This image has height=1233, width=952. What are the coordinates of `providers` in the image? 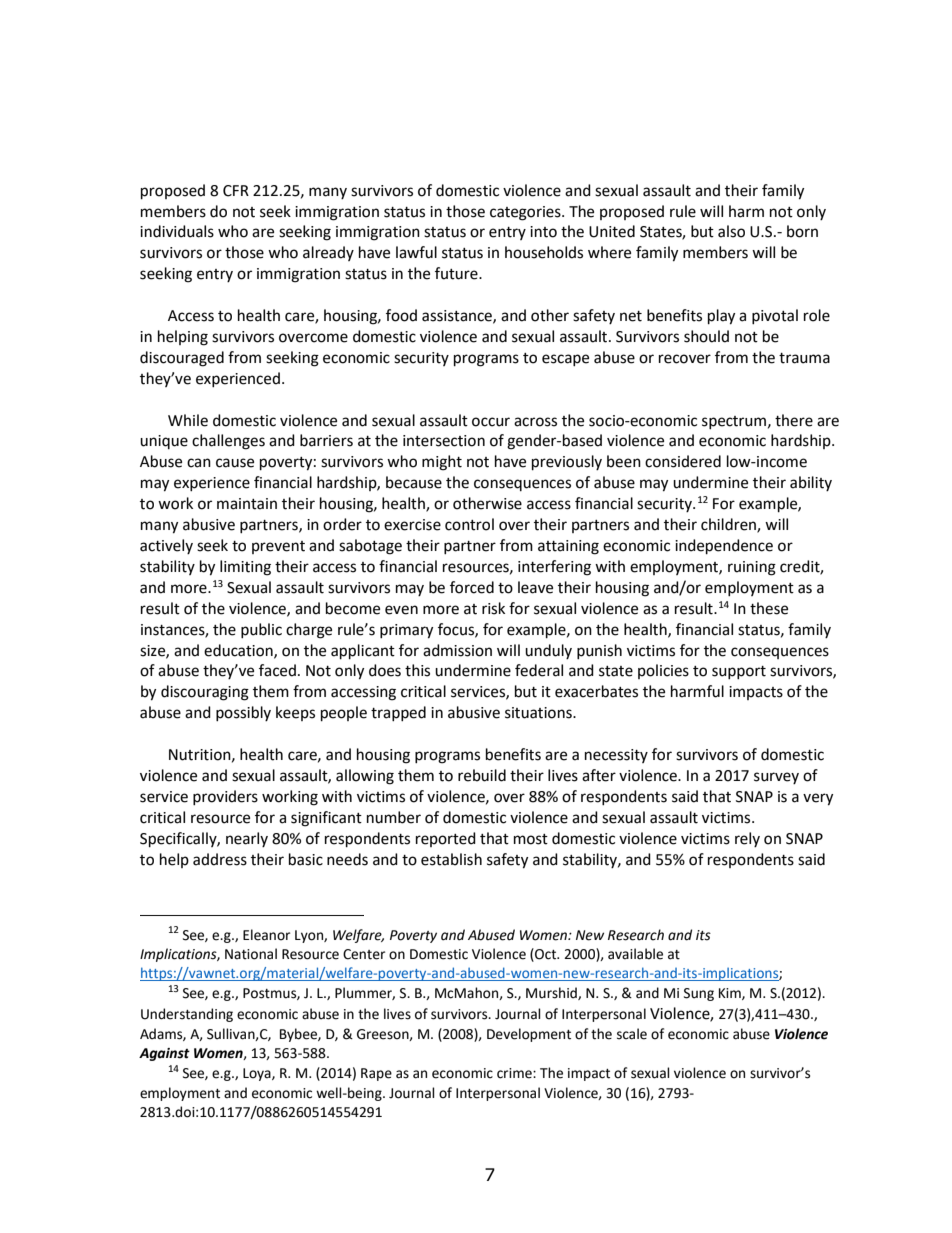 It's located at (225, 797).
